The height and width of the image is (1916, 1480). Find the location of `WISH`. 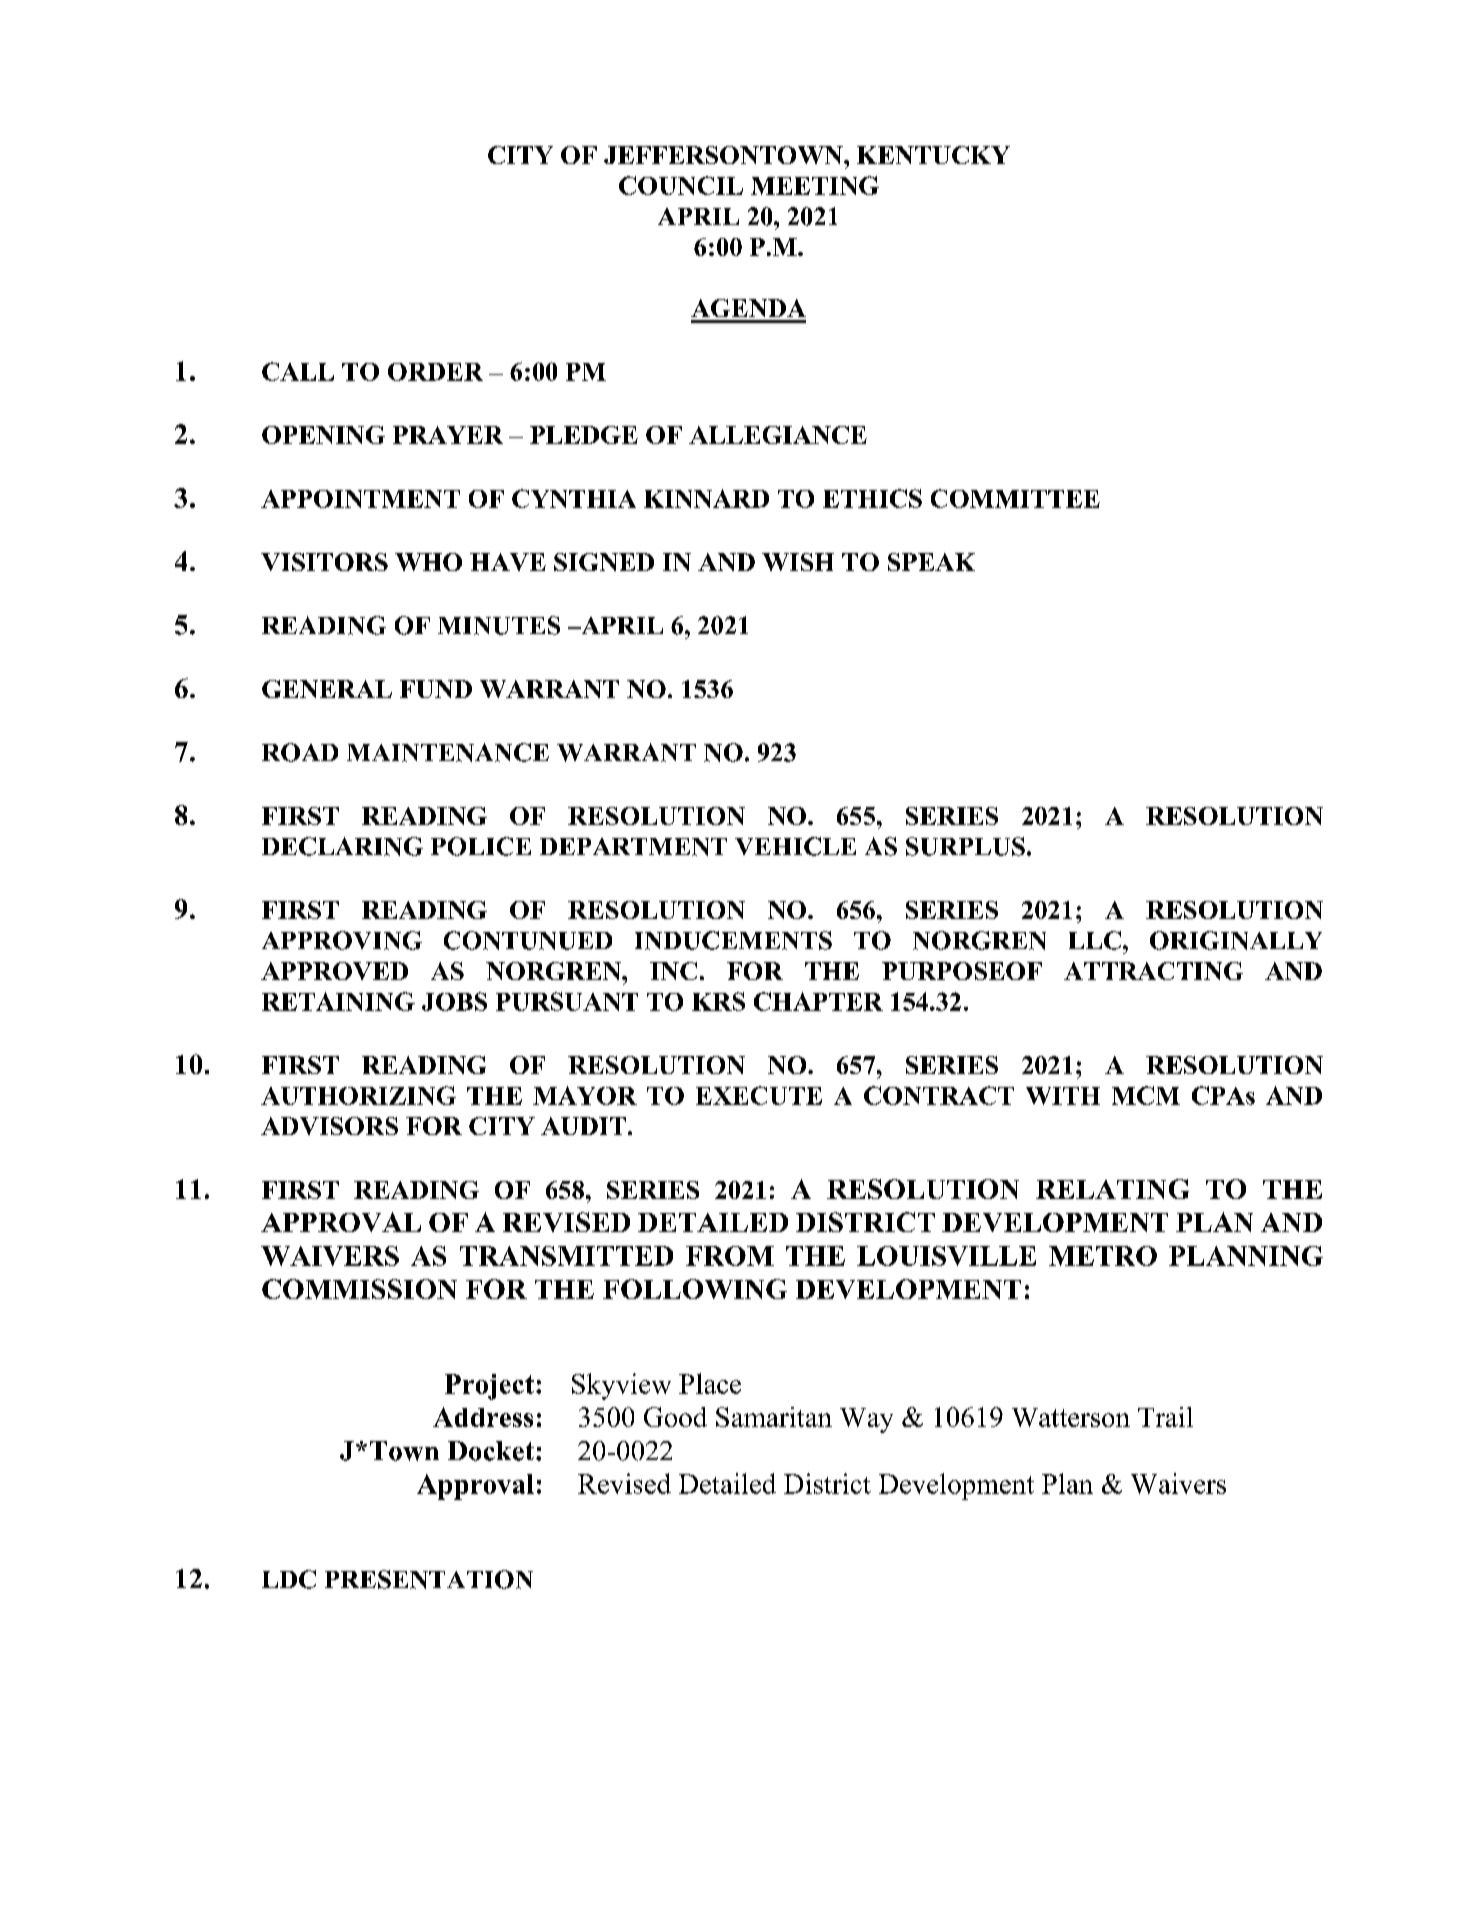

WISH is located at coordinates (798, 562).
